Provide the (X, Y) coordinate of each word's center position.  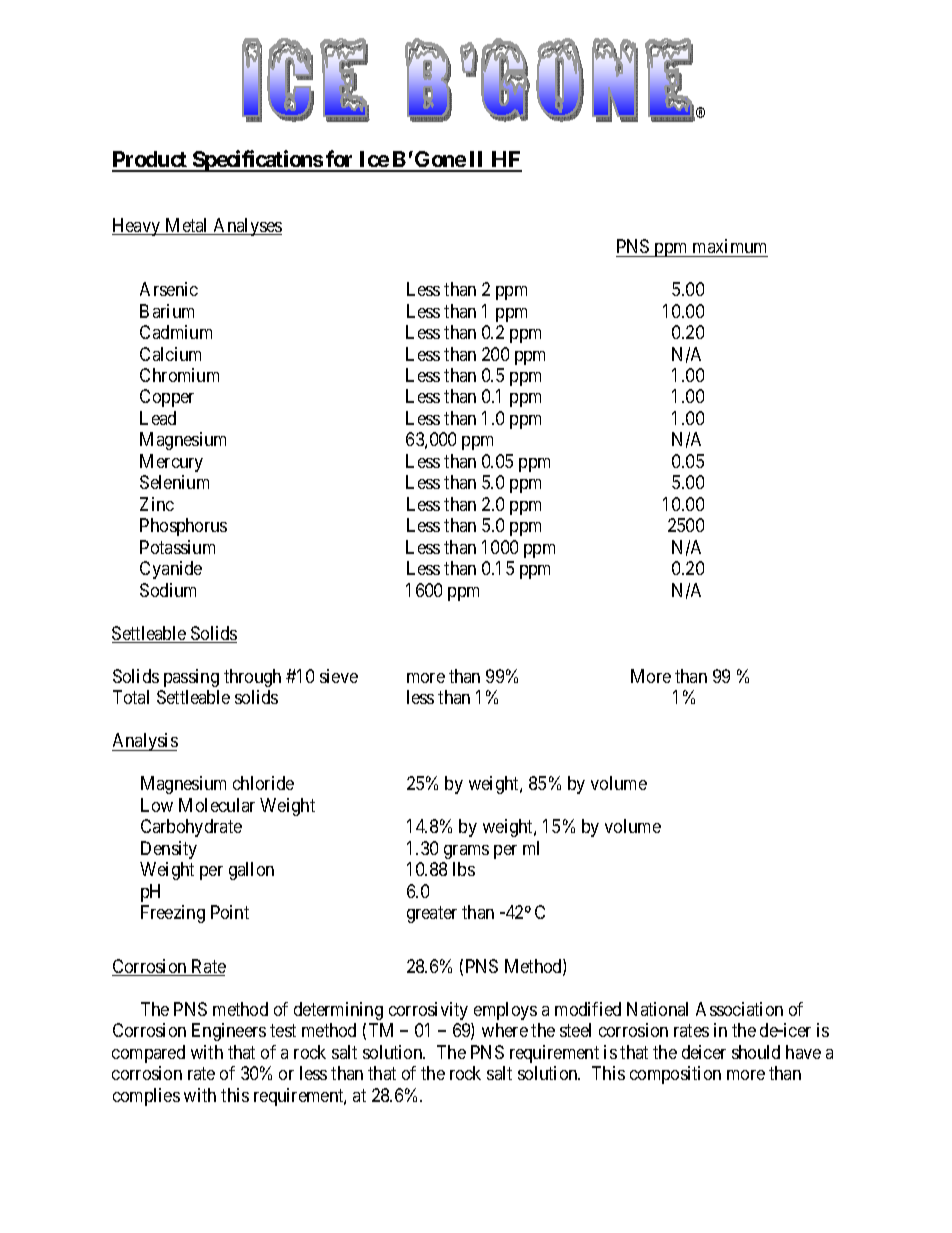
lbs (464, 869)
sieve (339, 676)
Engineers (229, 1032)
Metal (187, 226)
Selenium (174, 482)
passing (191, 678)
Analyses (247, 227)
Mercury (171, 463)
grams (466, 852)
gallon (251, 871)
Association (739, 1009)
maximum (729, 246)
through (252, 678)
